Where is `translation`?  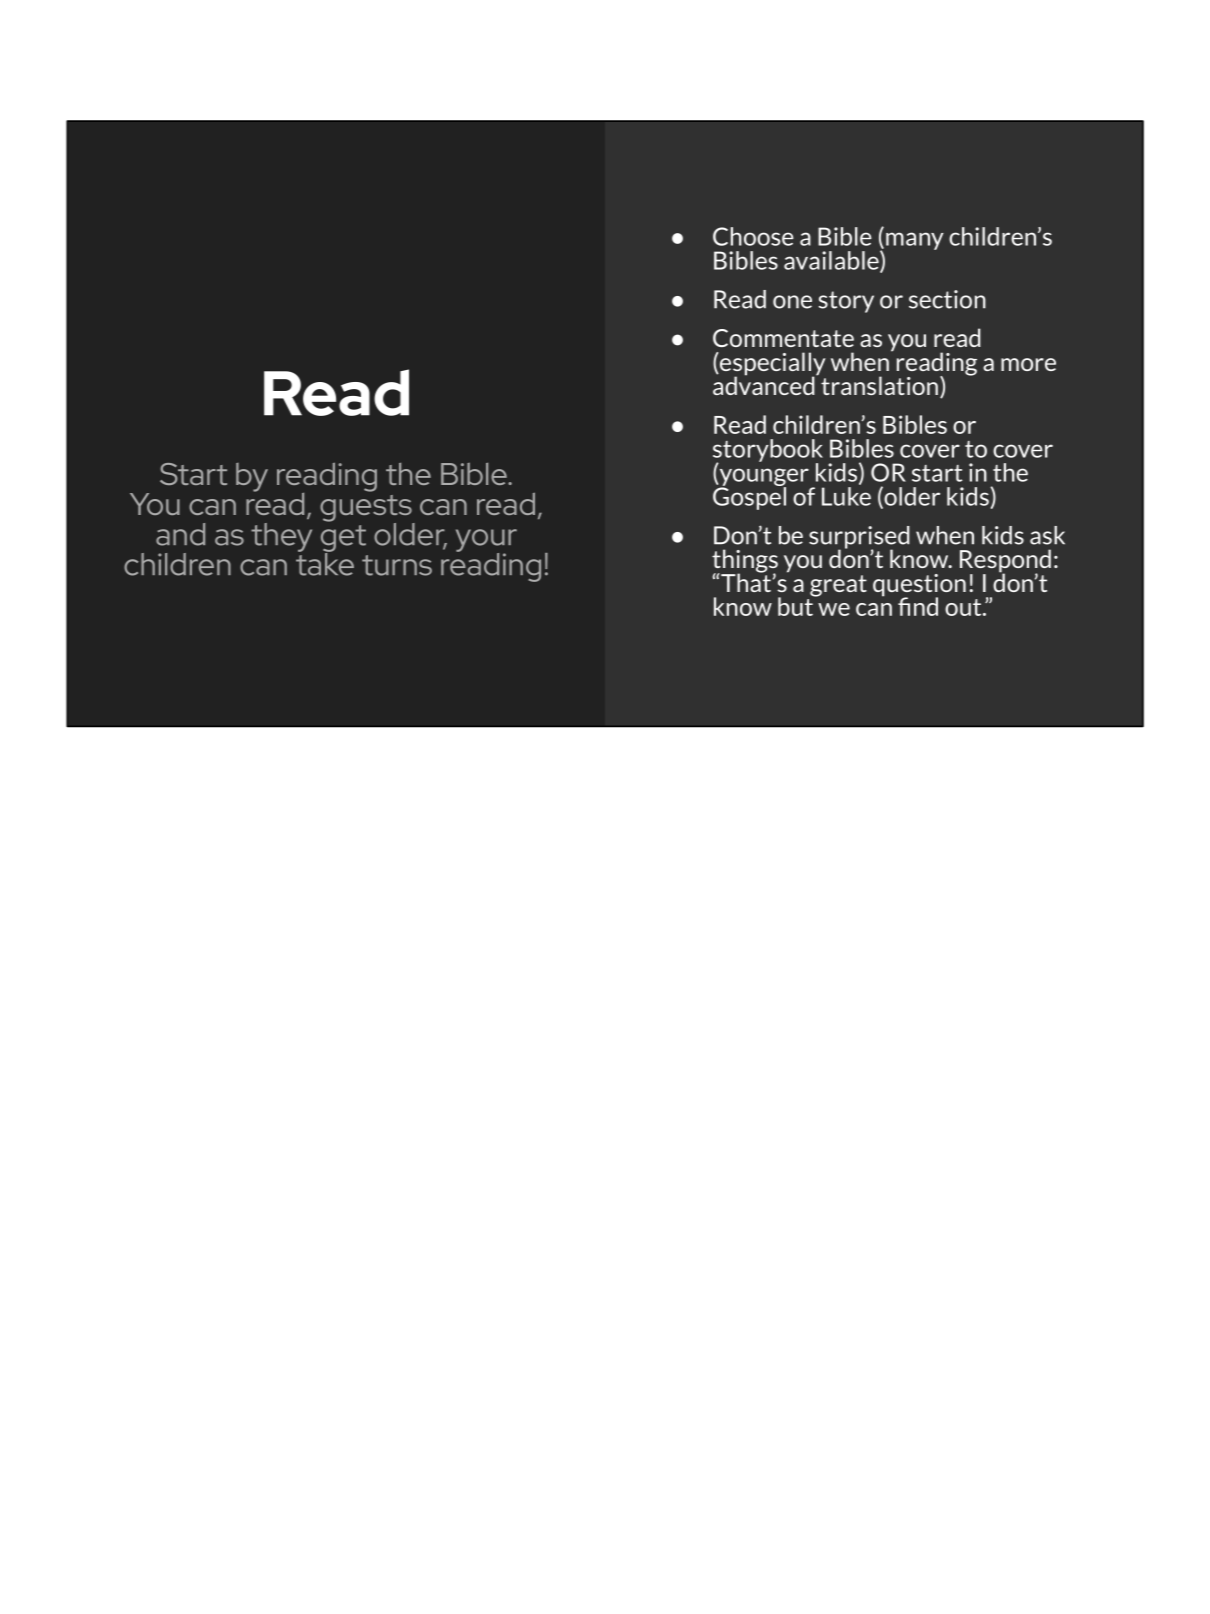
translation is located at coordinates (879, 385).
